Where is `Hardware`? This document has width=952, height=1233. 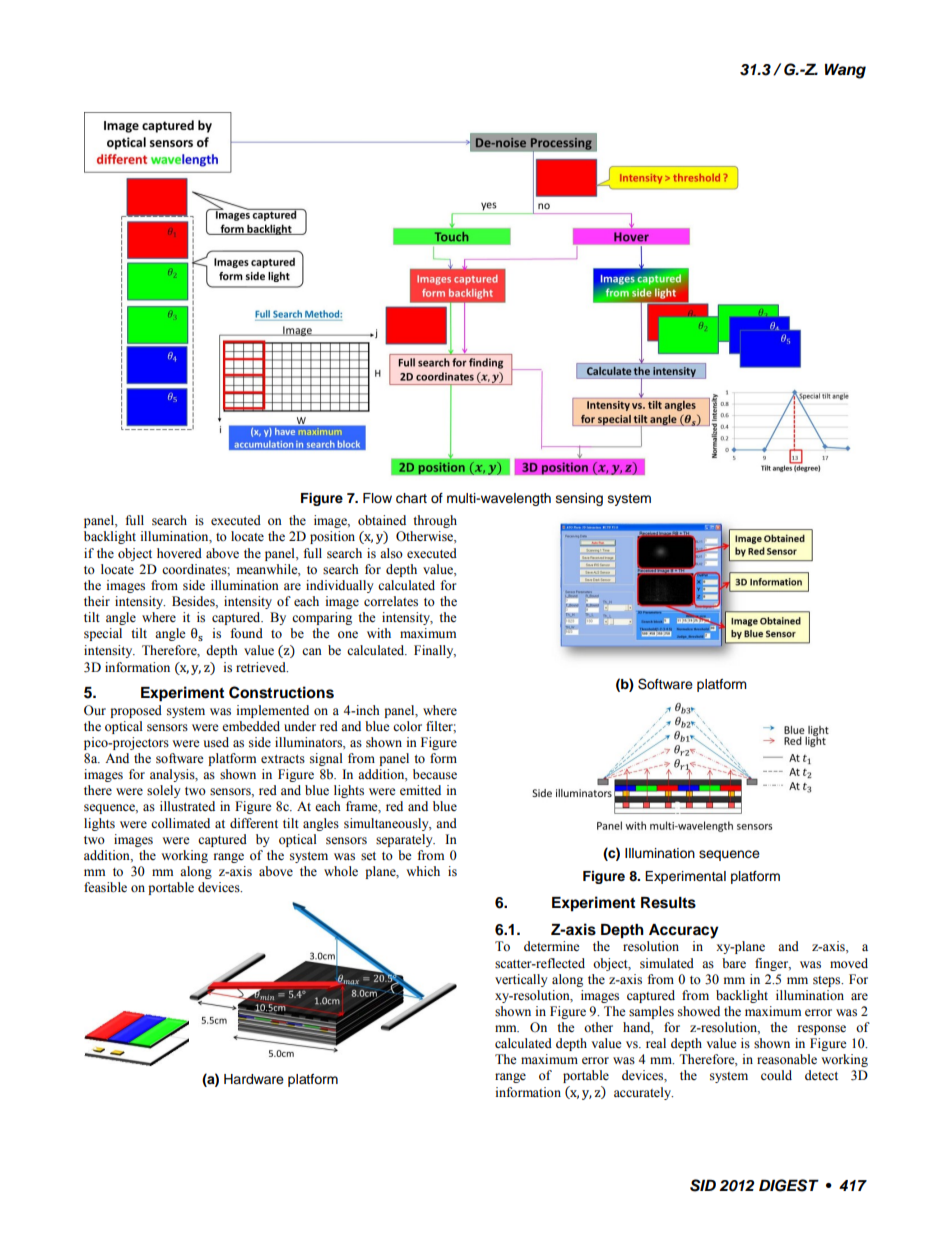 Hardware is located at coordinates (254, 1079).
